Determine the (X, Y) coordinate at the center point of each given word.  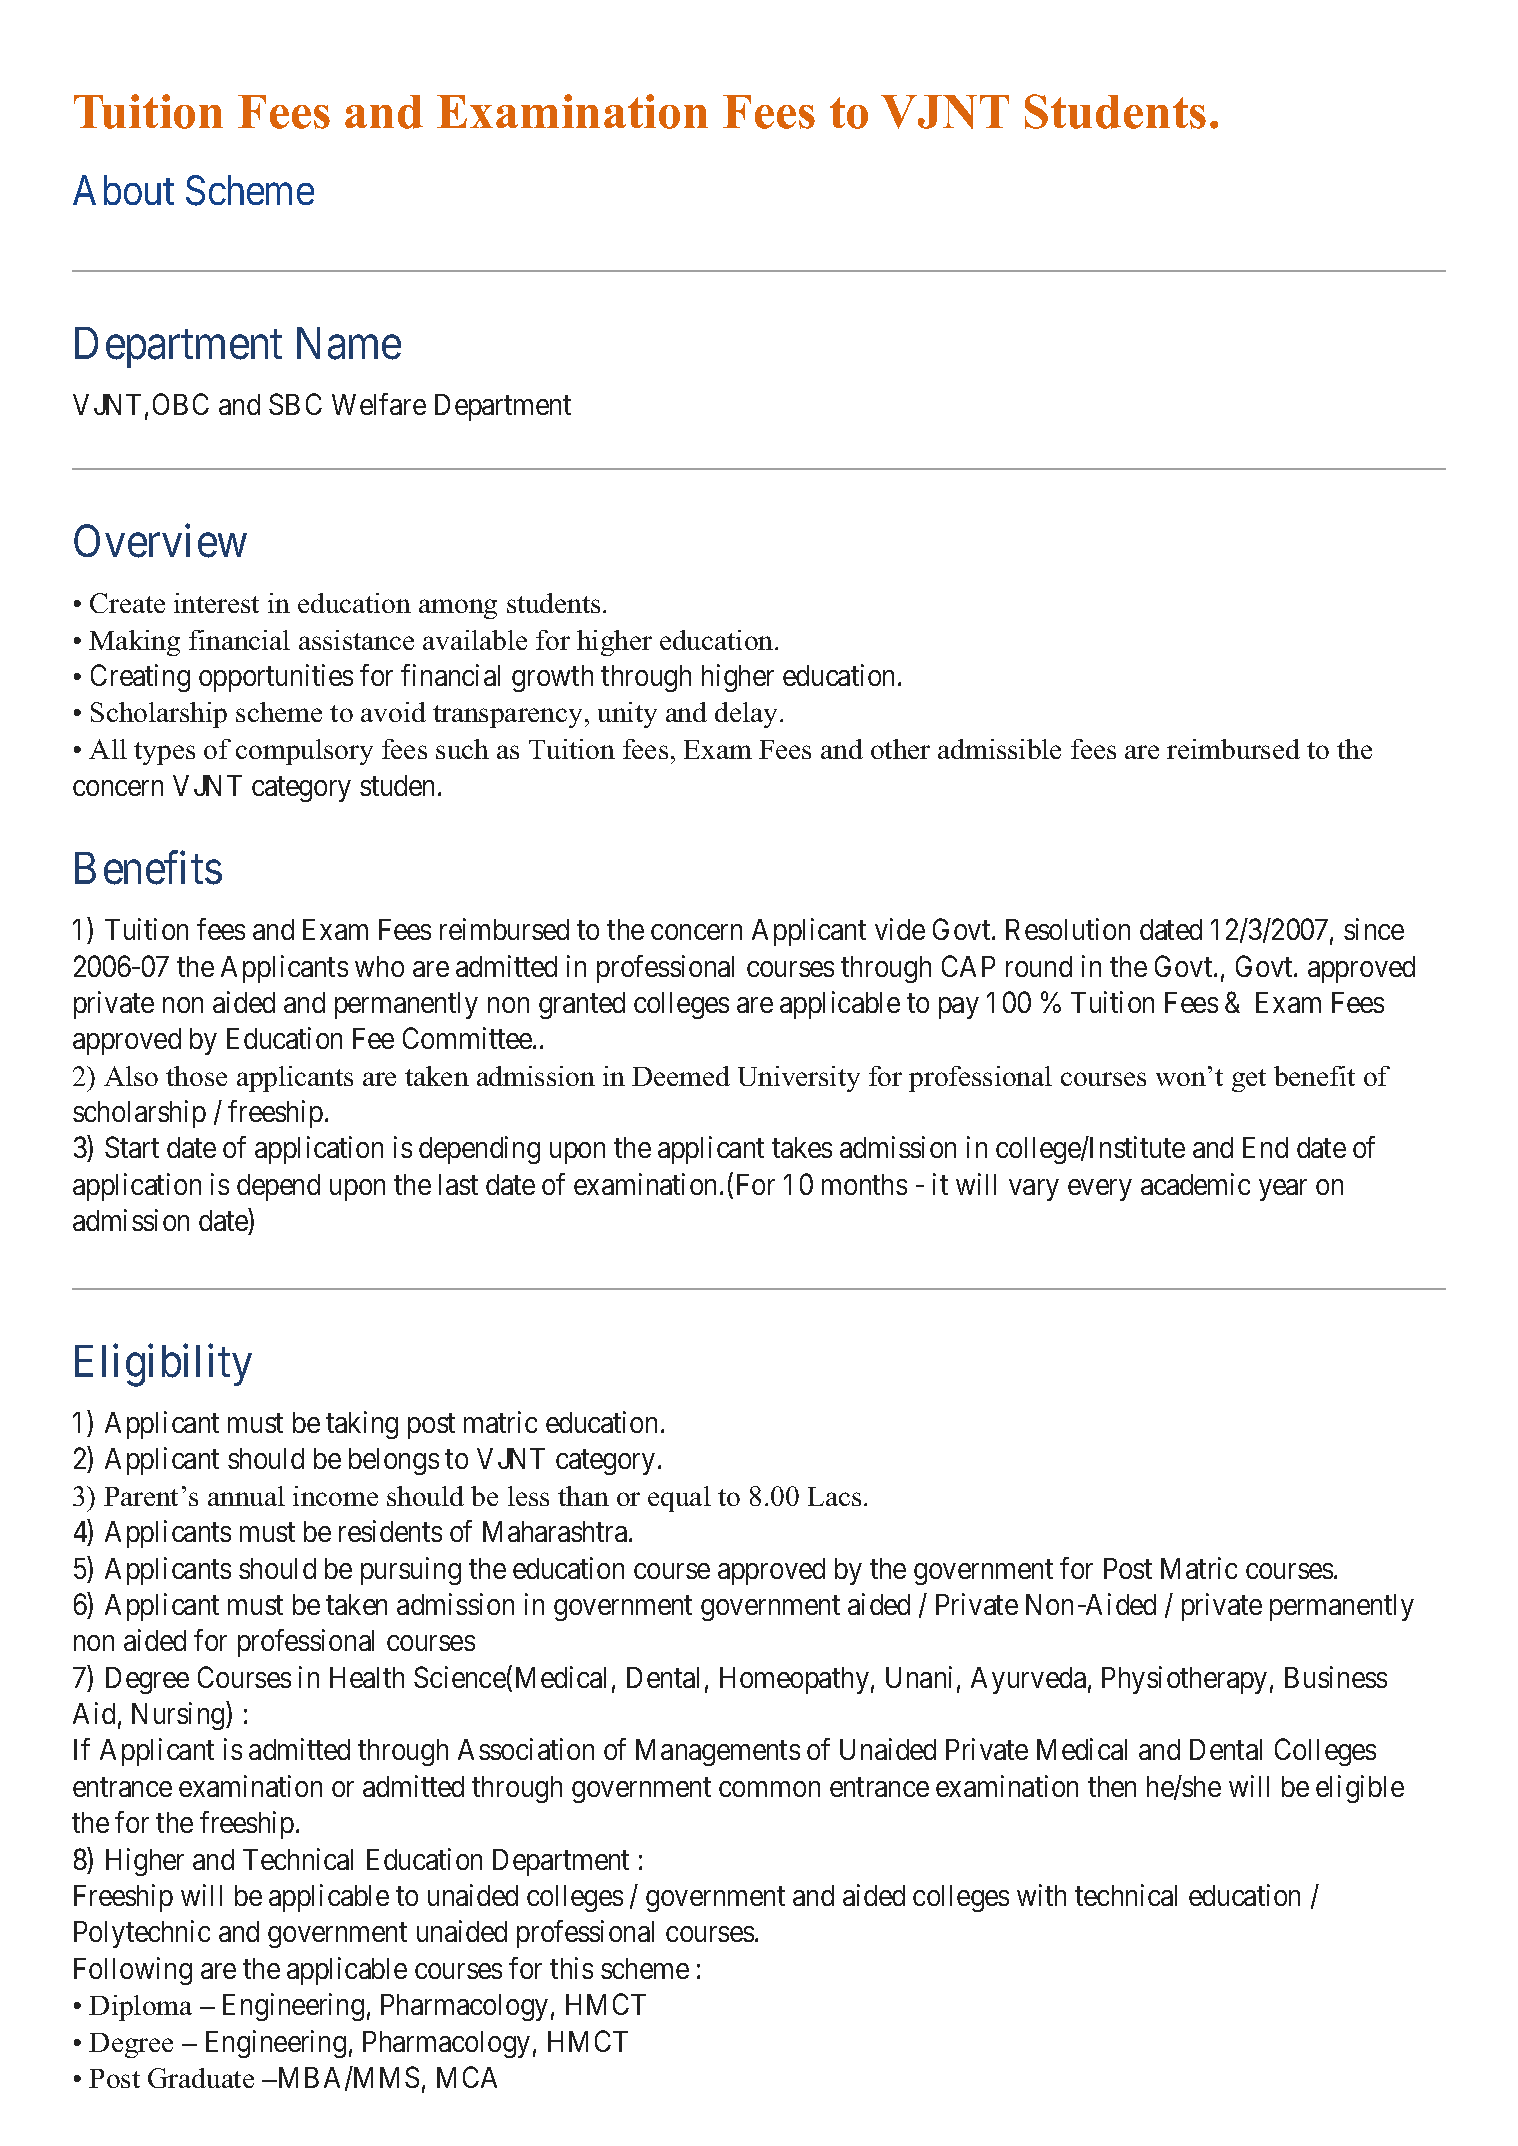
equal (679, 1499)
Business (1336, 1677)
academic (1195, 1184)
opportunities (276, 678)
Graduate (201, 2078)
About (123, 190)
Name (349, 344)
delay (748, 715)
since (1374, 929)
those (196, 1076)
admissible (999, 749)
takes (802, 1147)
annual (246, 1496)
